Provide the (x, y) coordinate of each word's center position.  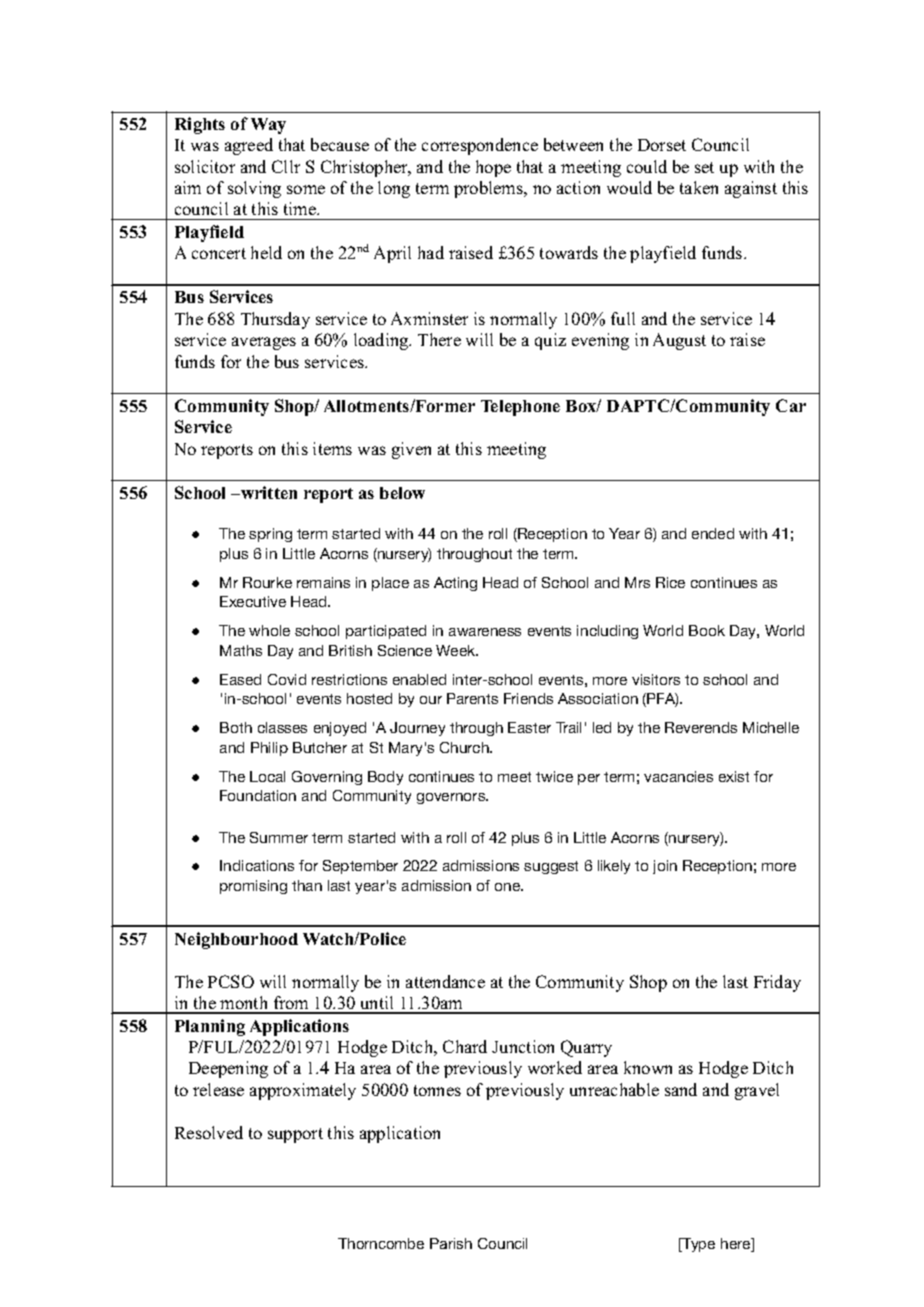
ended (713, 533)
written (268, 492)
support (295, 1135)
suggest (551, 867)
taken (699, 187)
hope (493, 168)
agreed (249, 146)
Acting (455, 584)
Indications (257, 865)
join (665, 867)
